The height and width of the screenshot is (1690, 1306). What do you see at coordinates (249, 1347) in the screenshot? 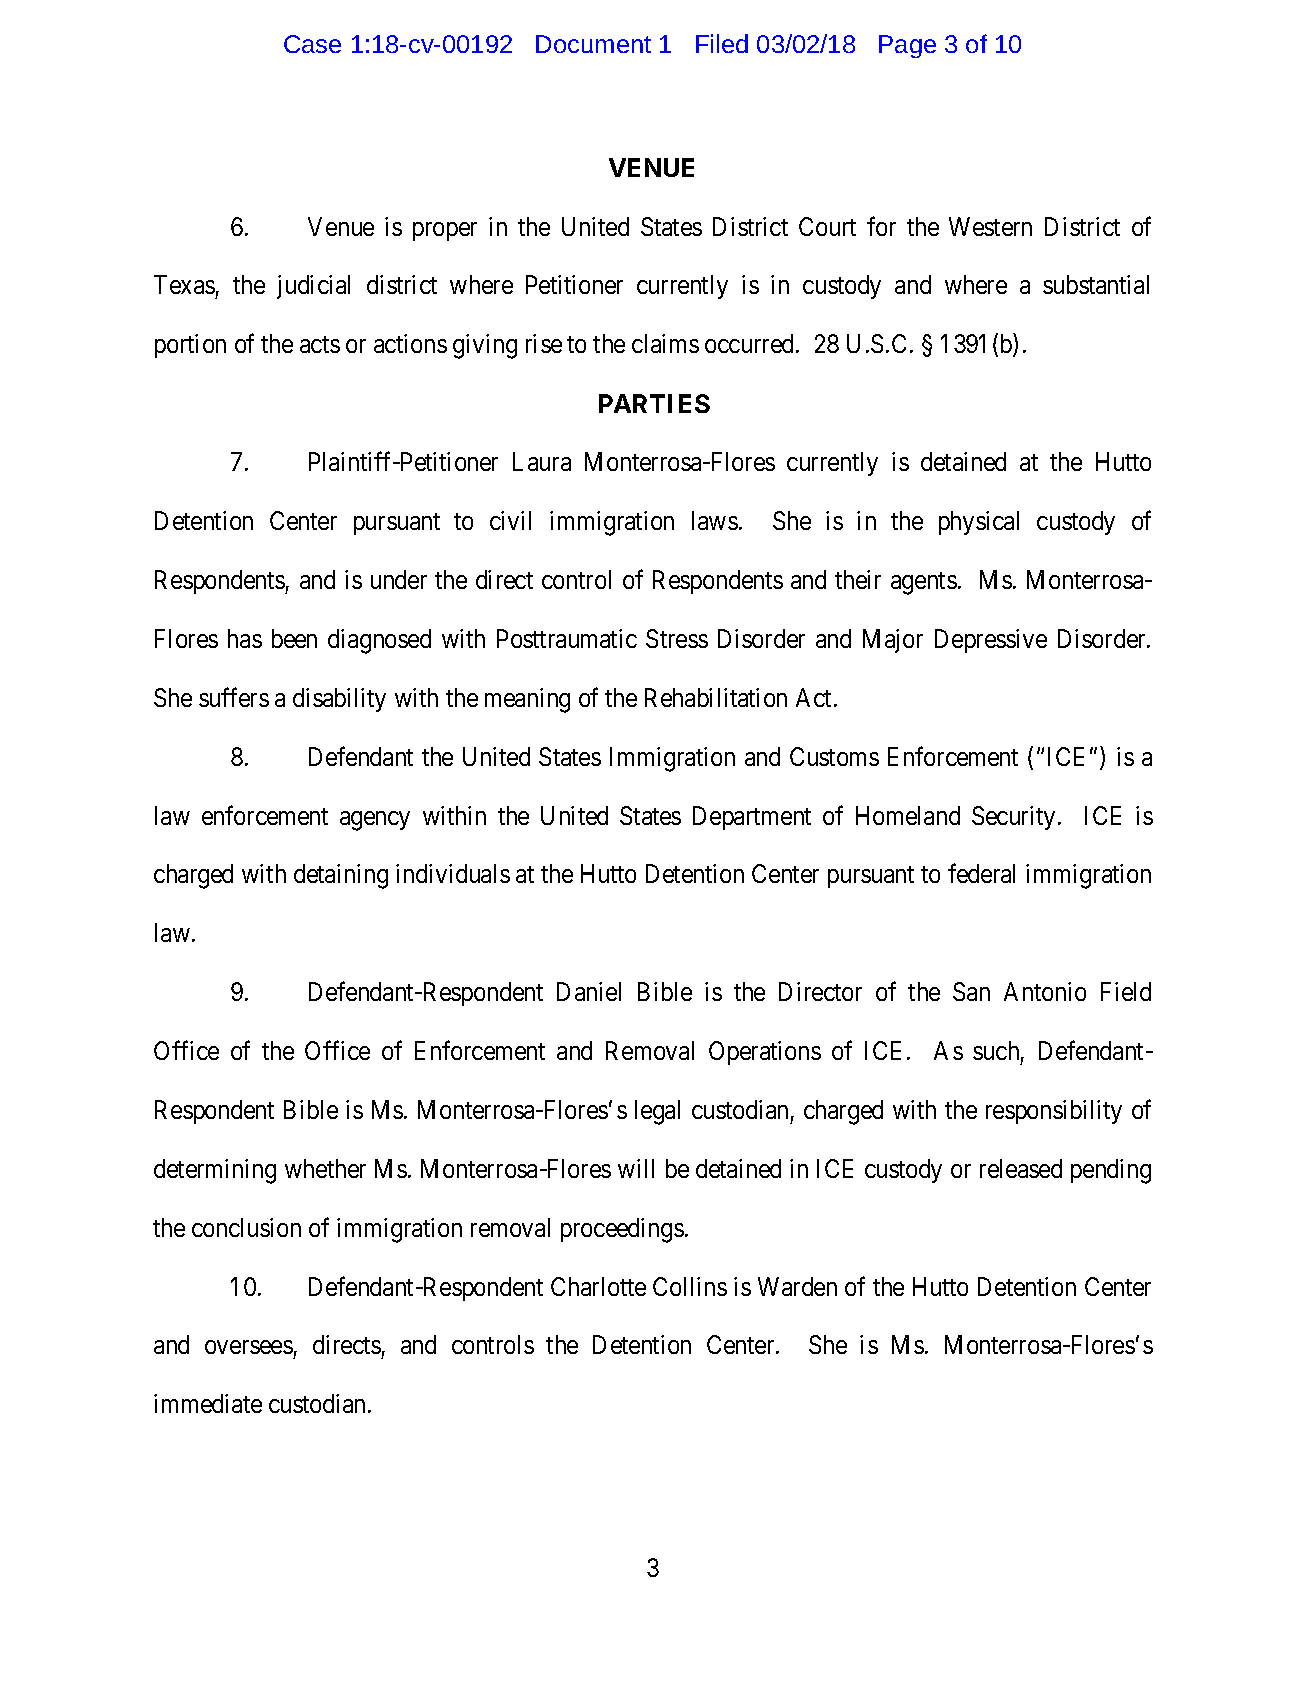
I see `oversees` at bounding box center [249, 1347].
